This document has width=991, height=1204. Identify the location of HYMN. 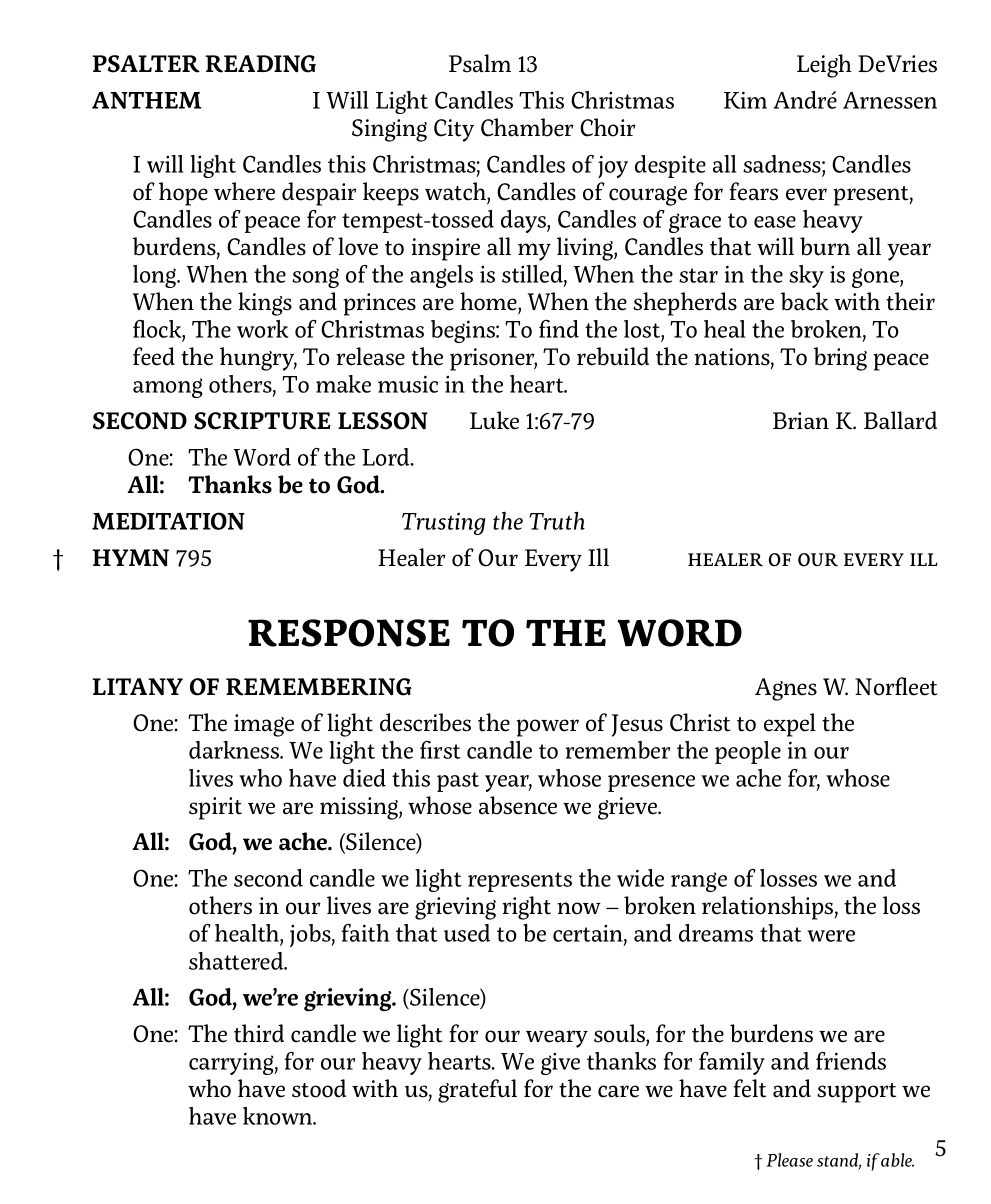
(130, 557).
